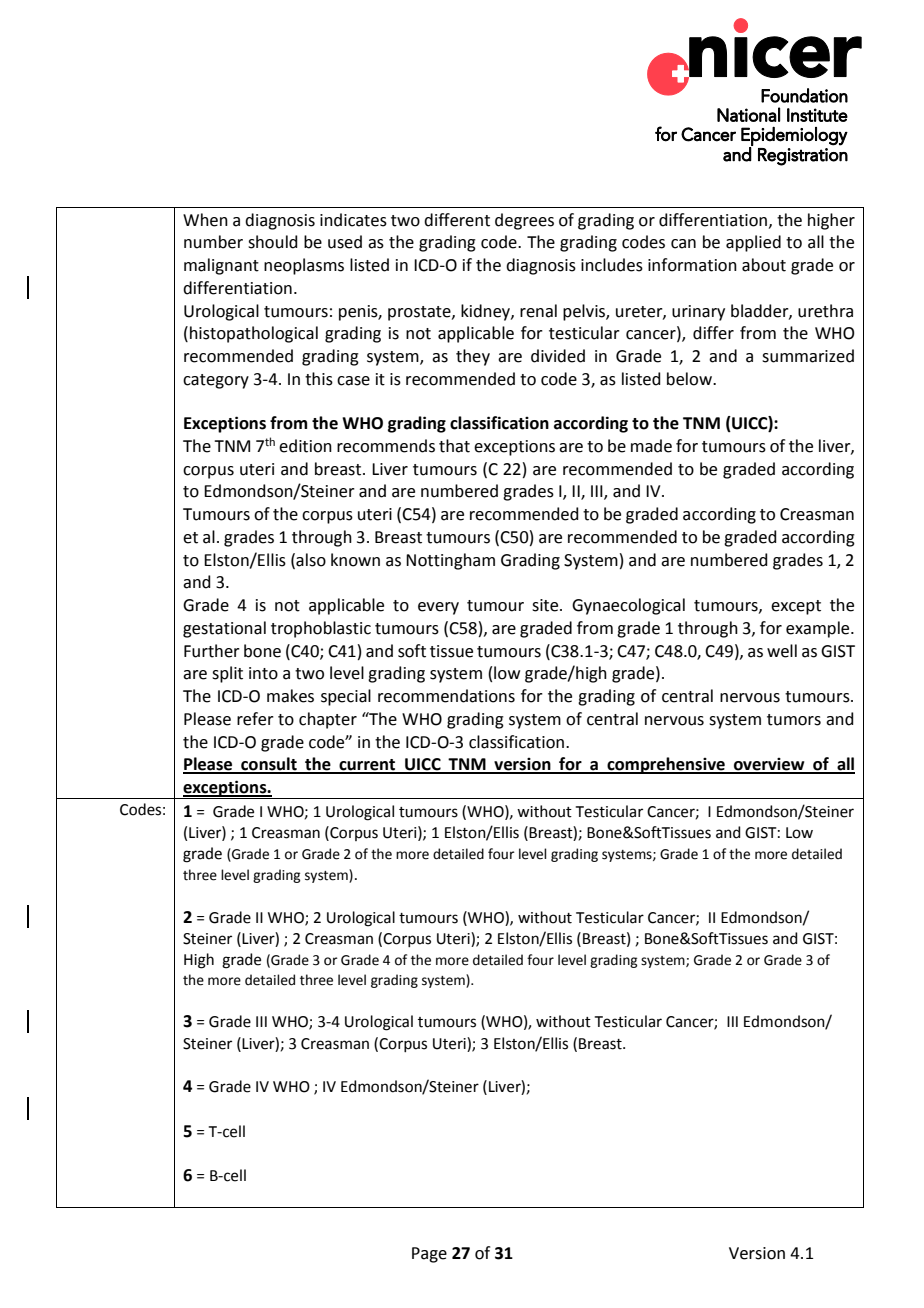 This image has height=1308, width=924. I want to click on current, so click(367, 766).
